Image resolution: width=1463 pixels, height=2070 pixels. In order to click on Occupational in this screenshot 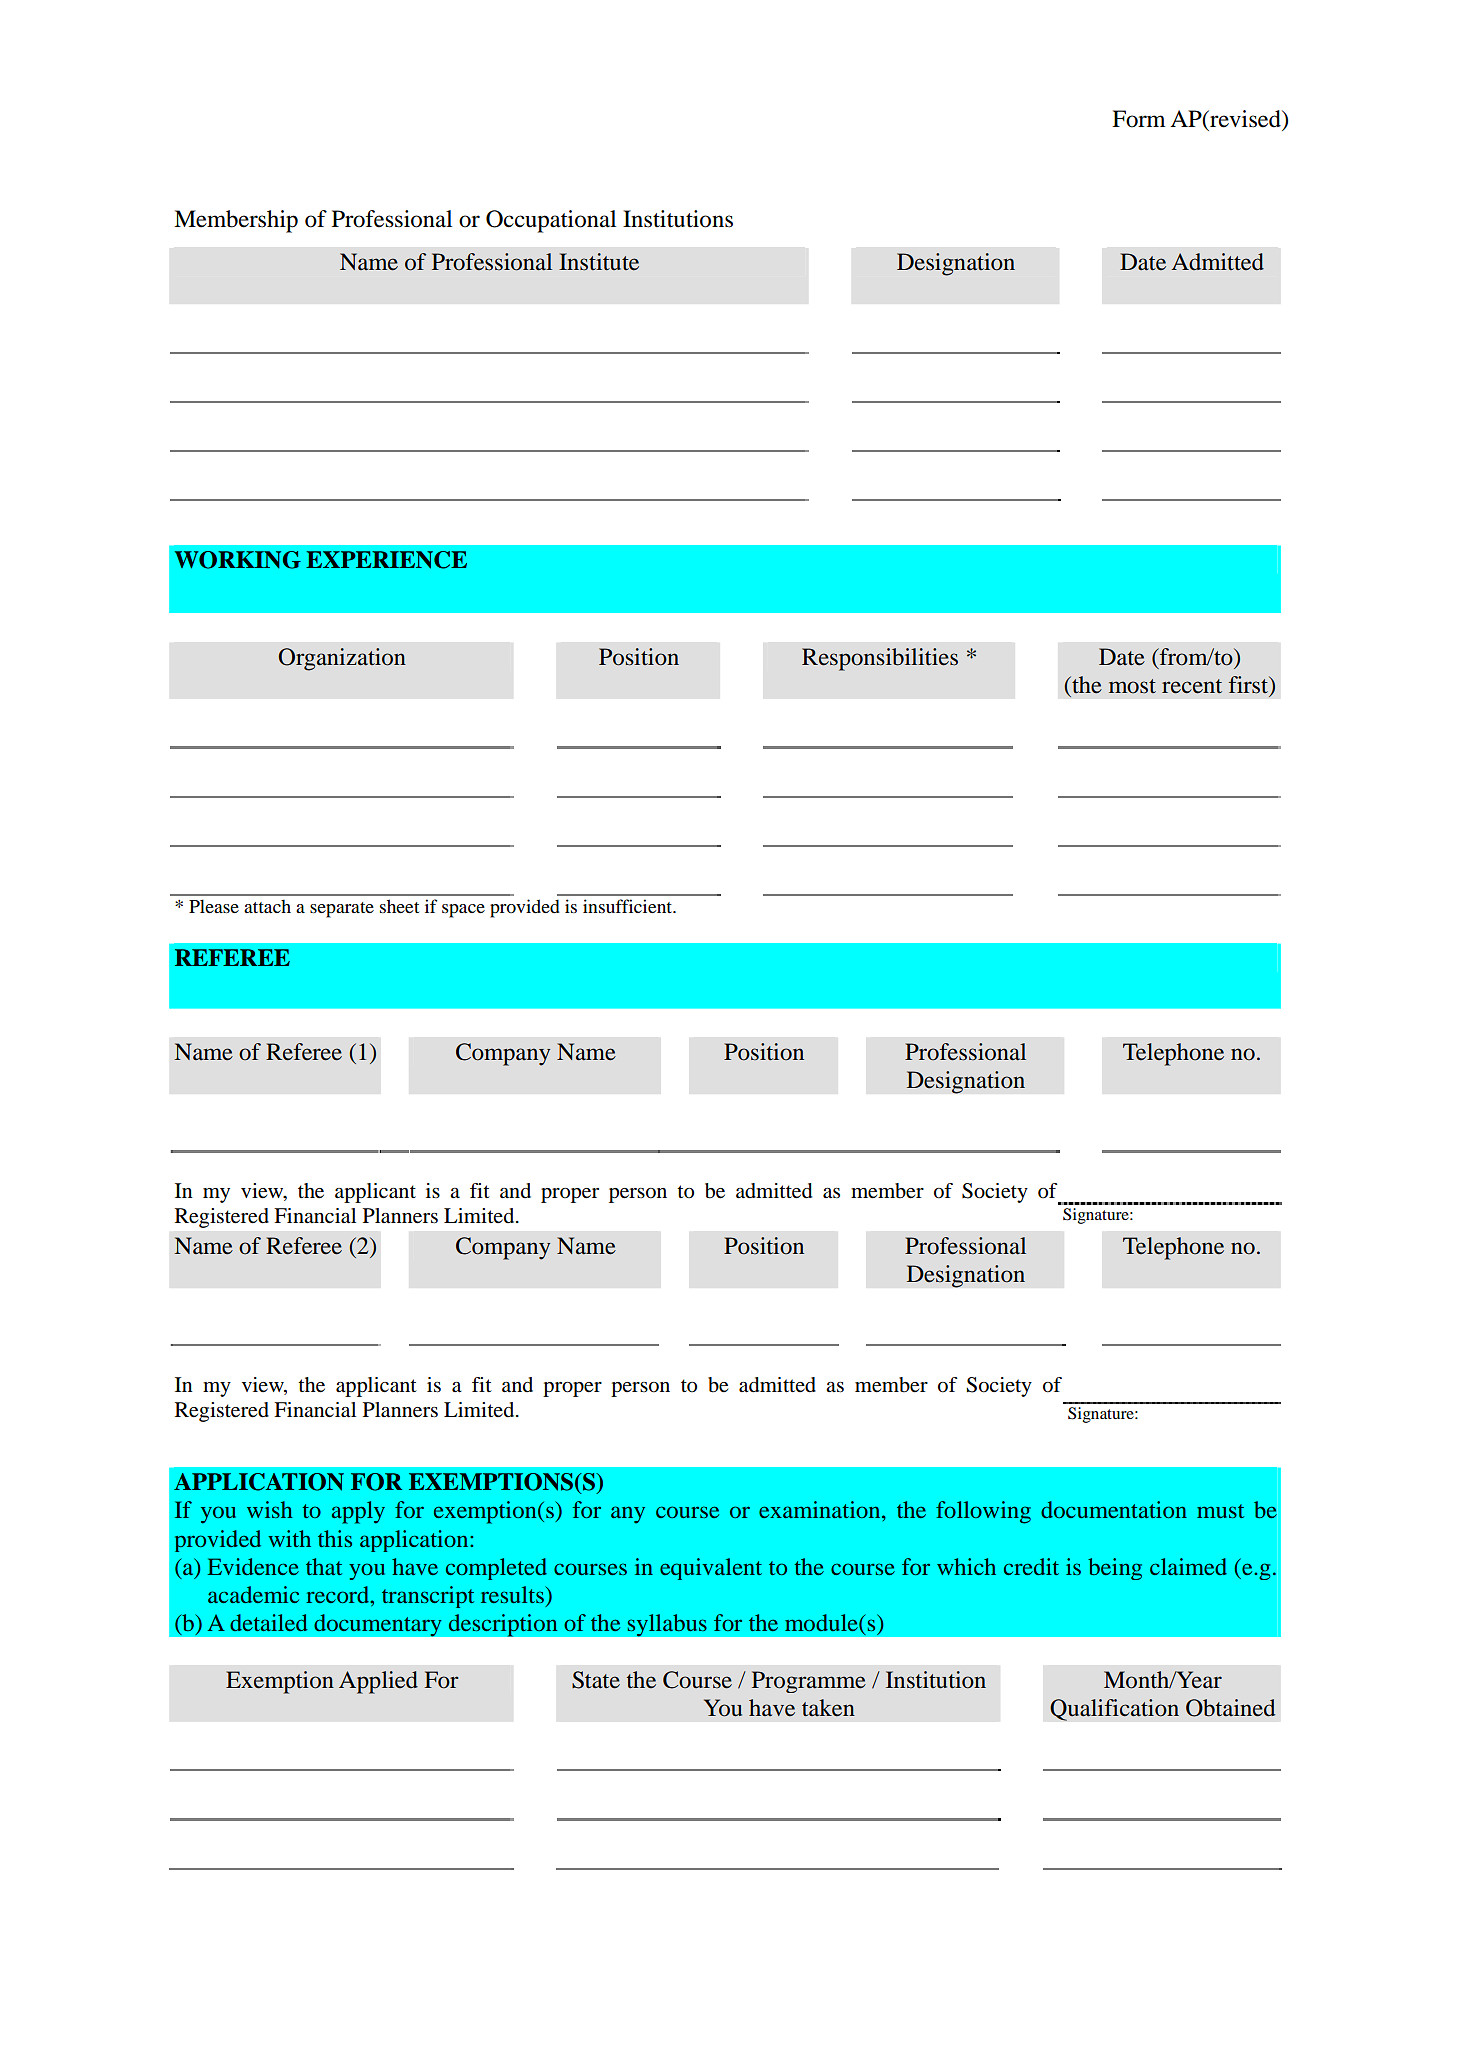, I will do `click(551, 221)`.
